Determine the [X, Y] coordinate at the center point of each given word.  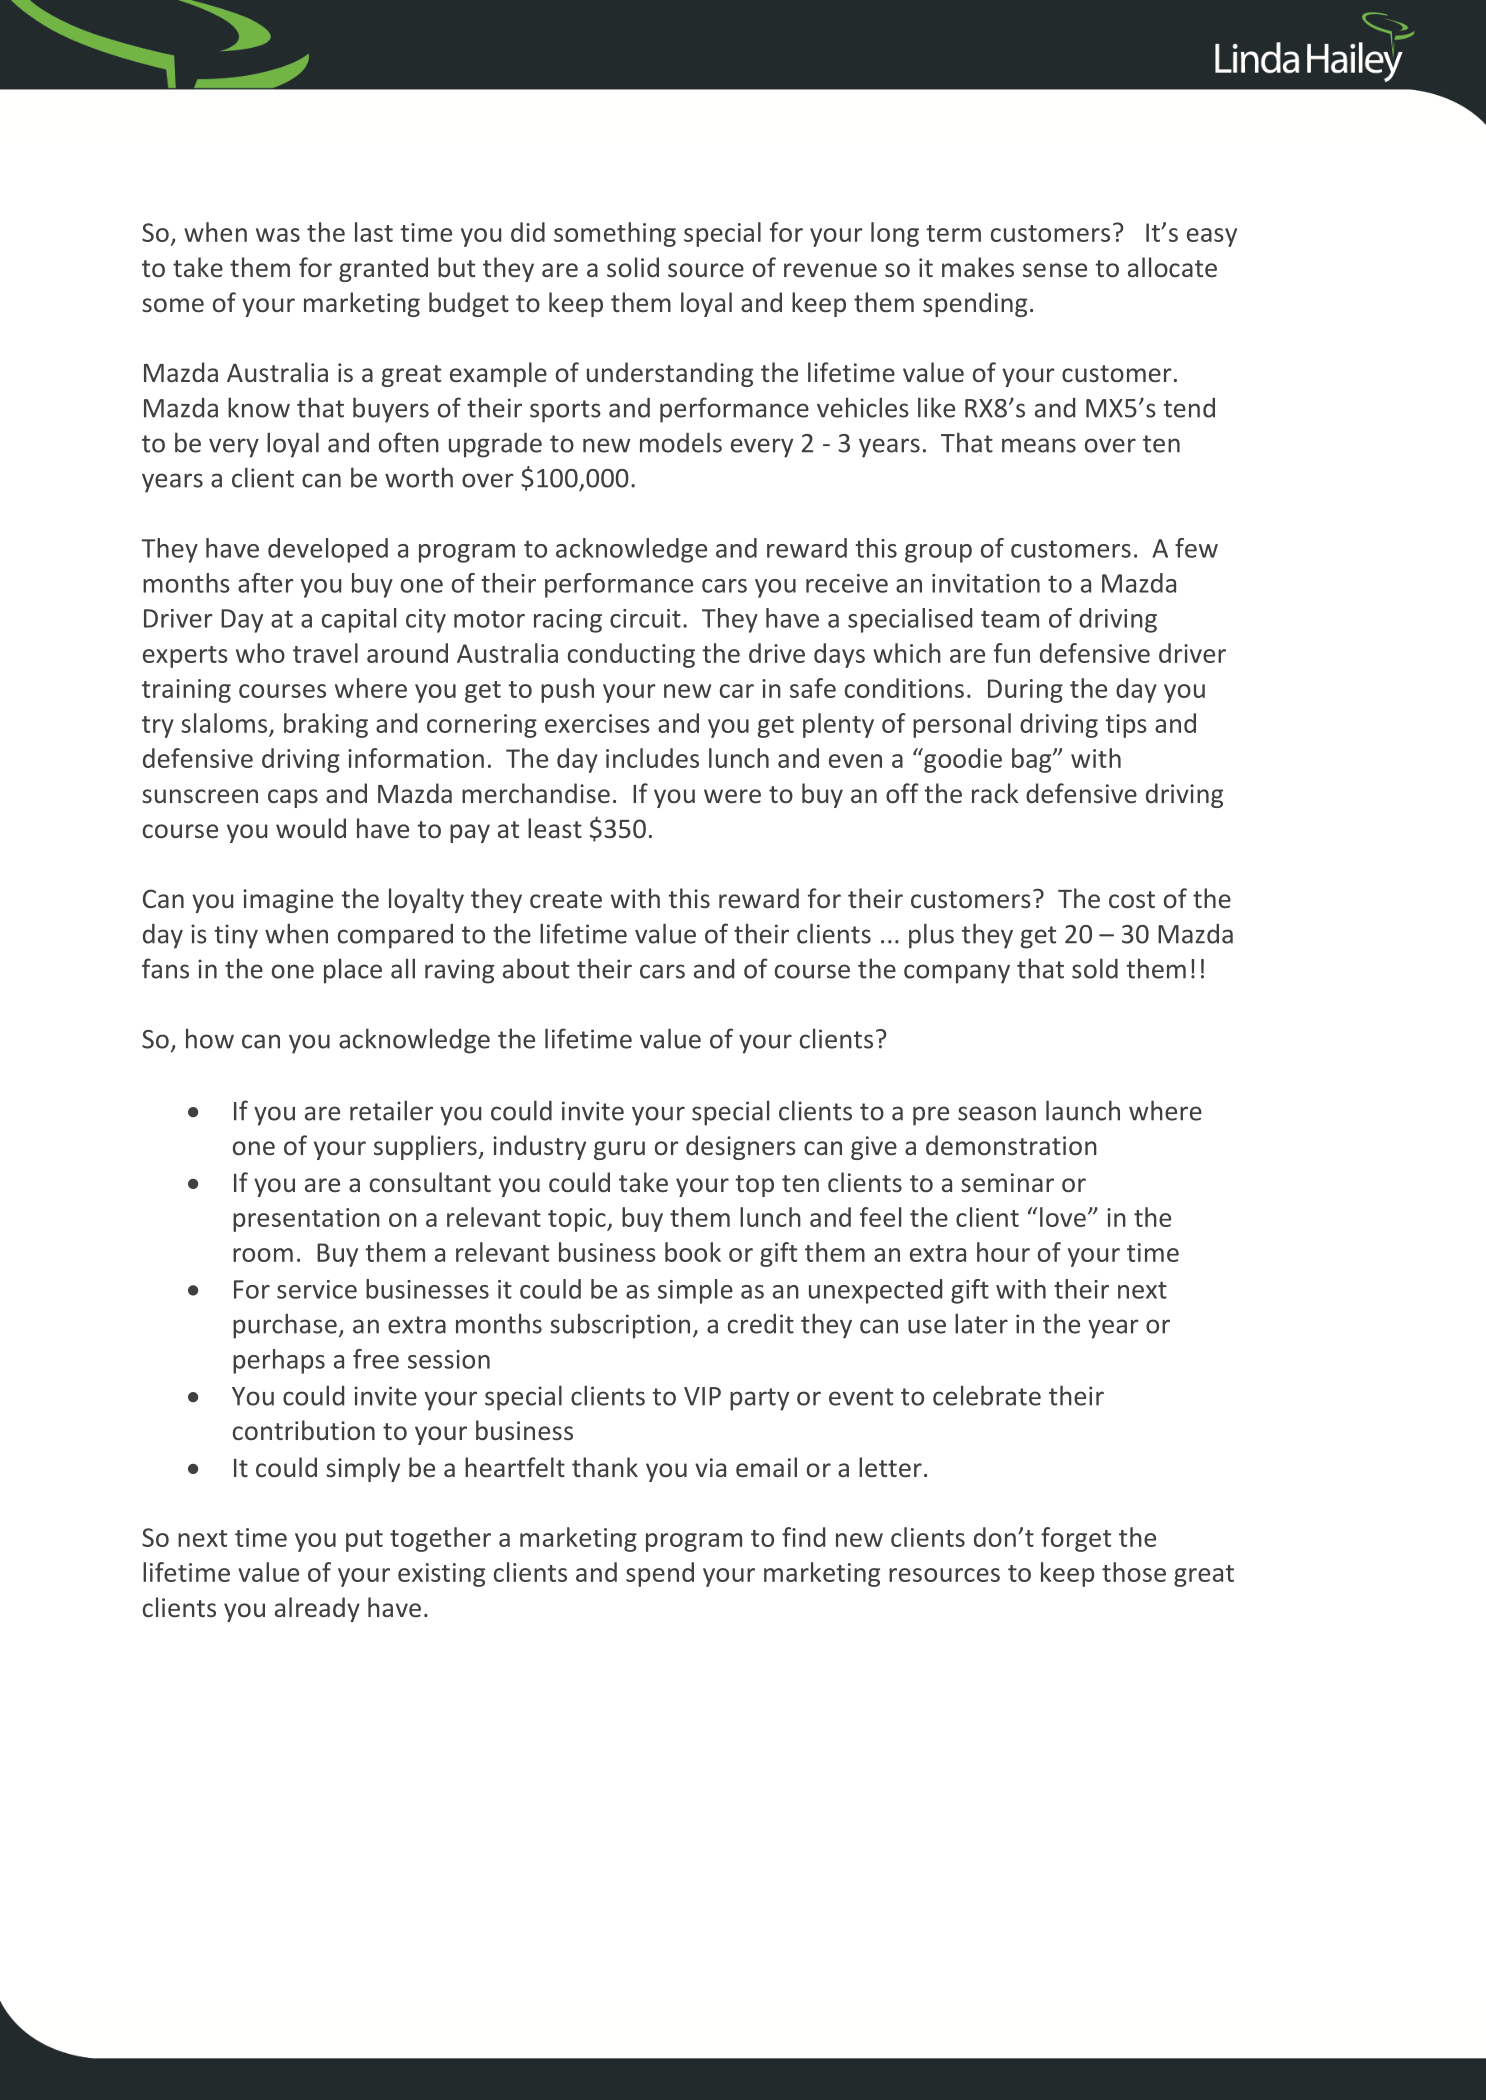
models [681, 442]
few [1196, 548]
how [210, 1038]
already [317, 1609]
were [732, 796]
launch [1083, 1110]
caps [293, 798]
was [278, 235]
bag [1033, 760]
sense [1055, 270]
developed [328, 550]
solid [633, 267]
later [981, 1323]
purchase [285, 1326]
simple [695, 1291]
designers [741, 1147]
